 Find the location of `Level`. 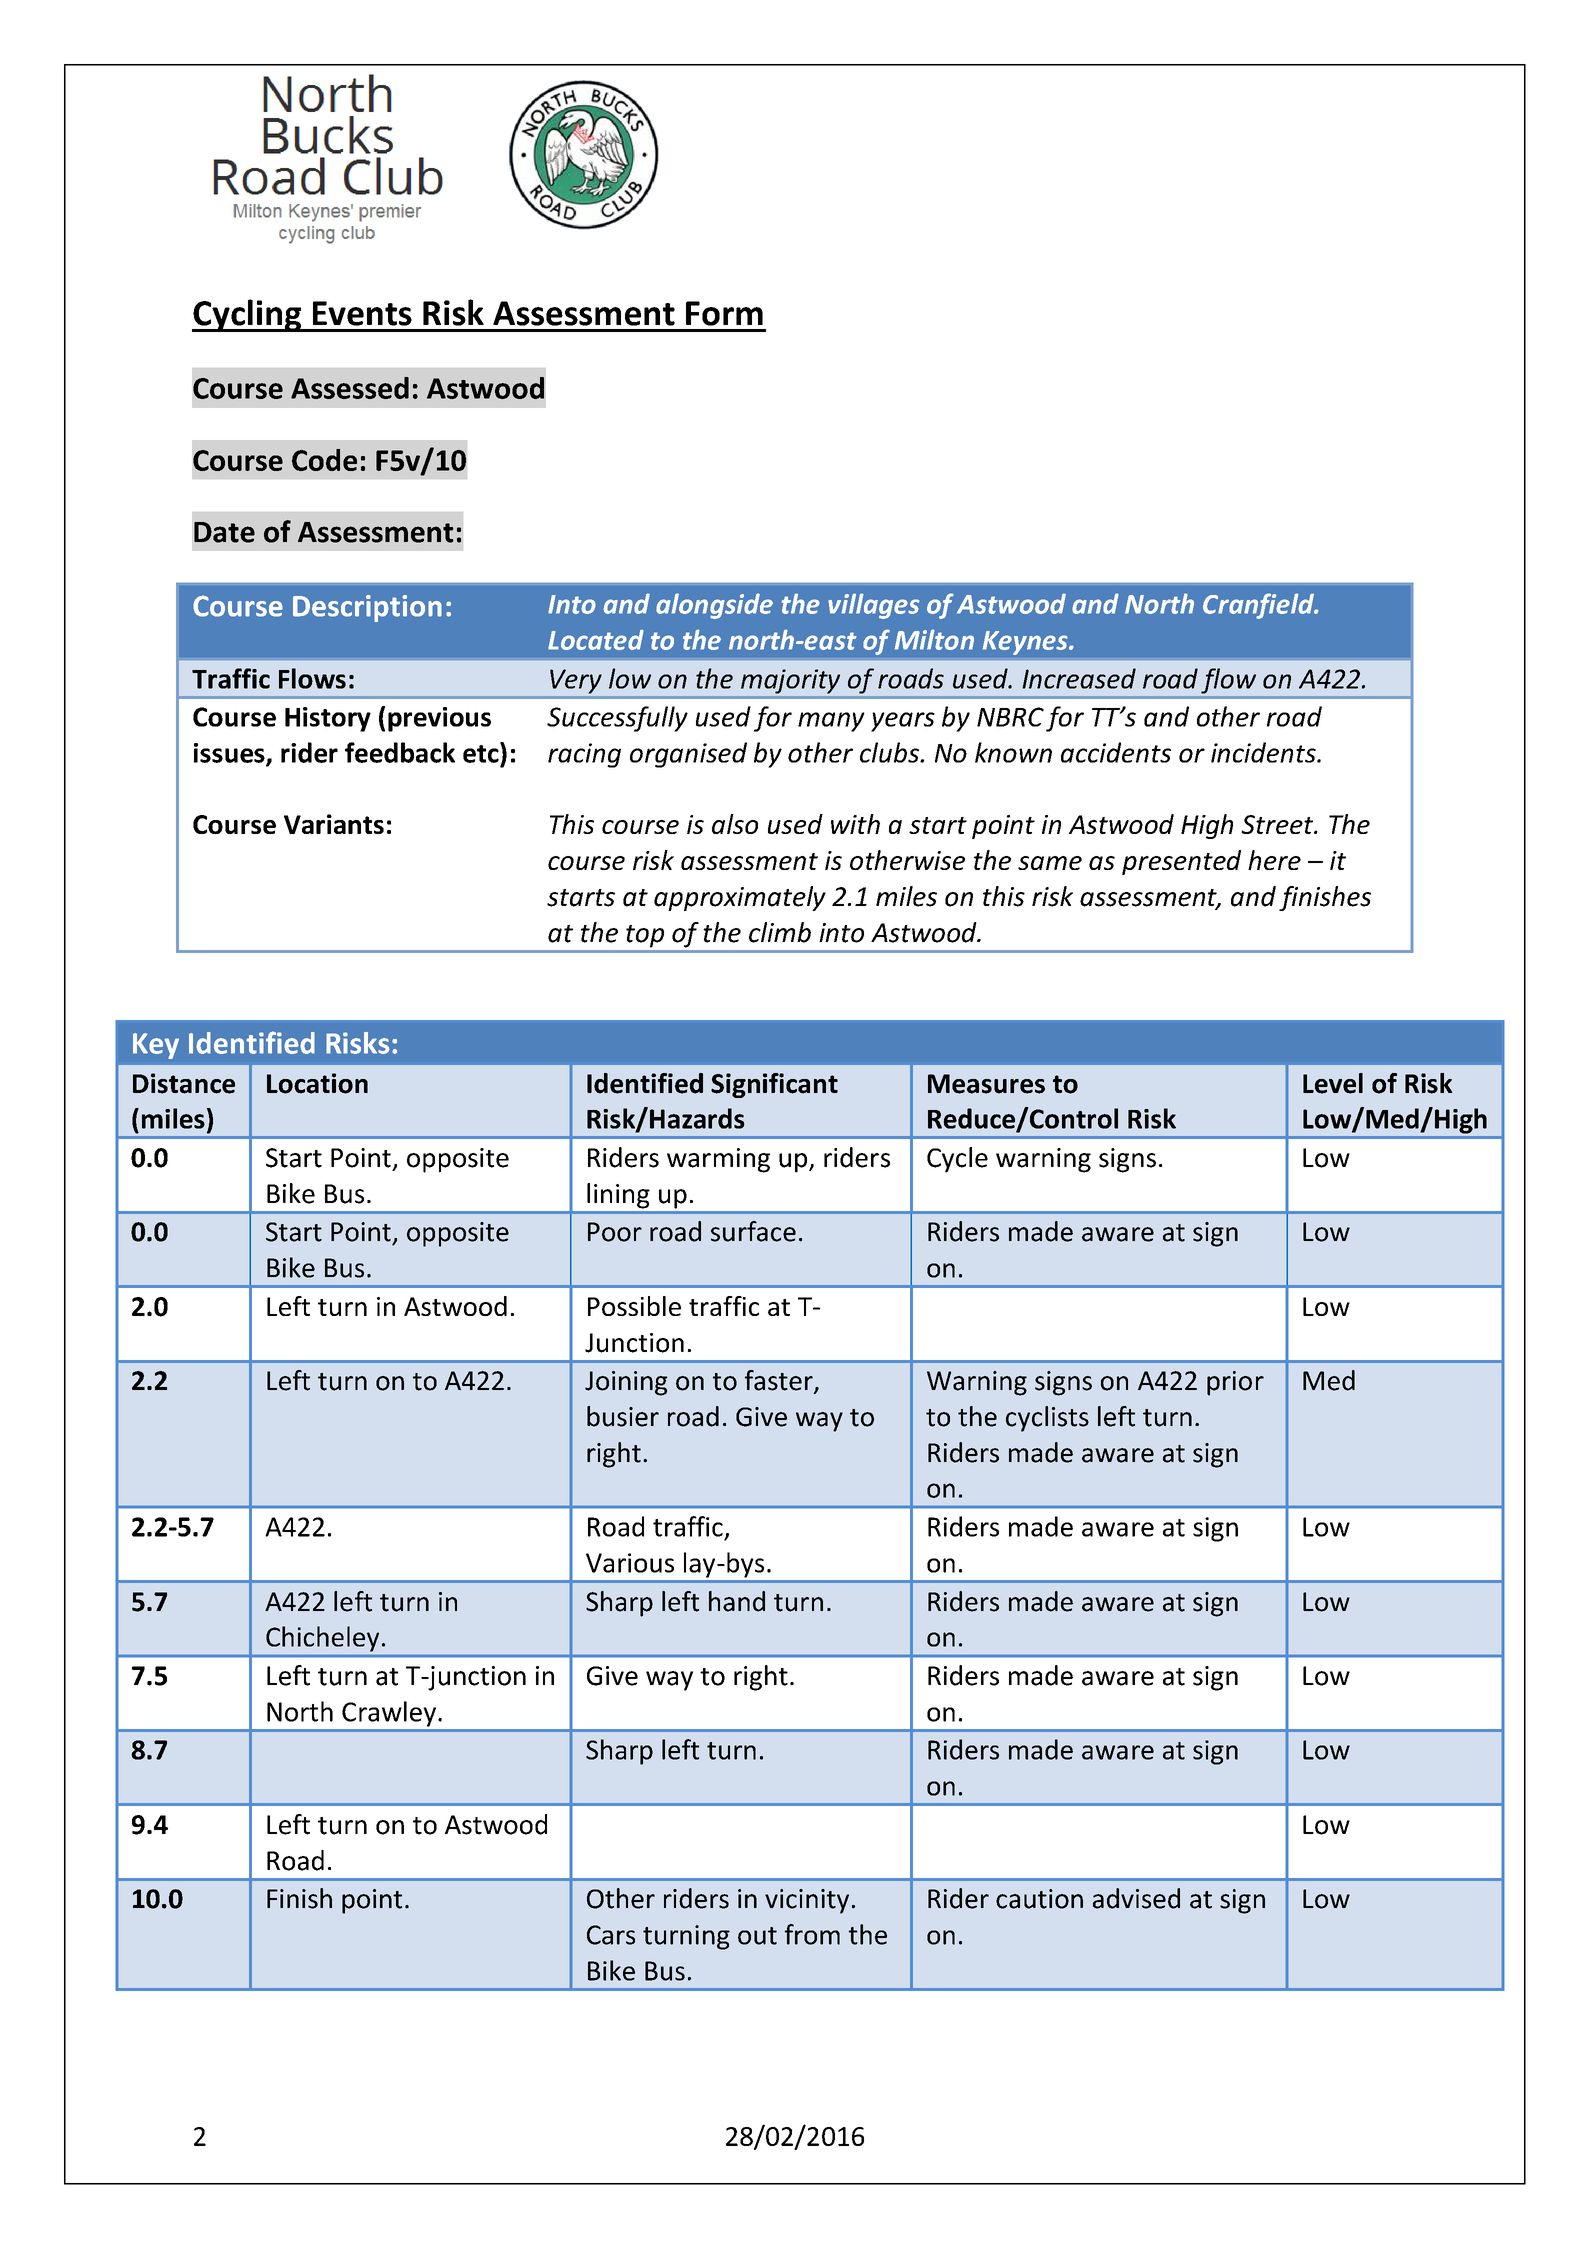

Level is located at coordinates (1333, 1083).
